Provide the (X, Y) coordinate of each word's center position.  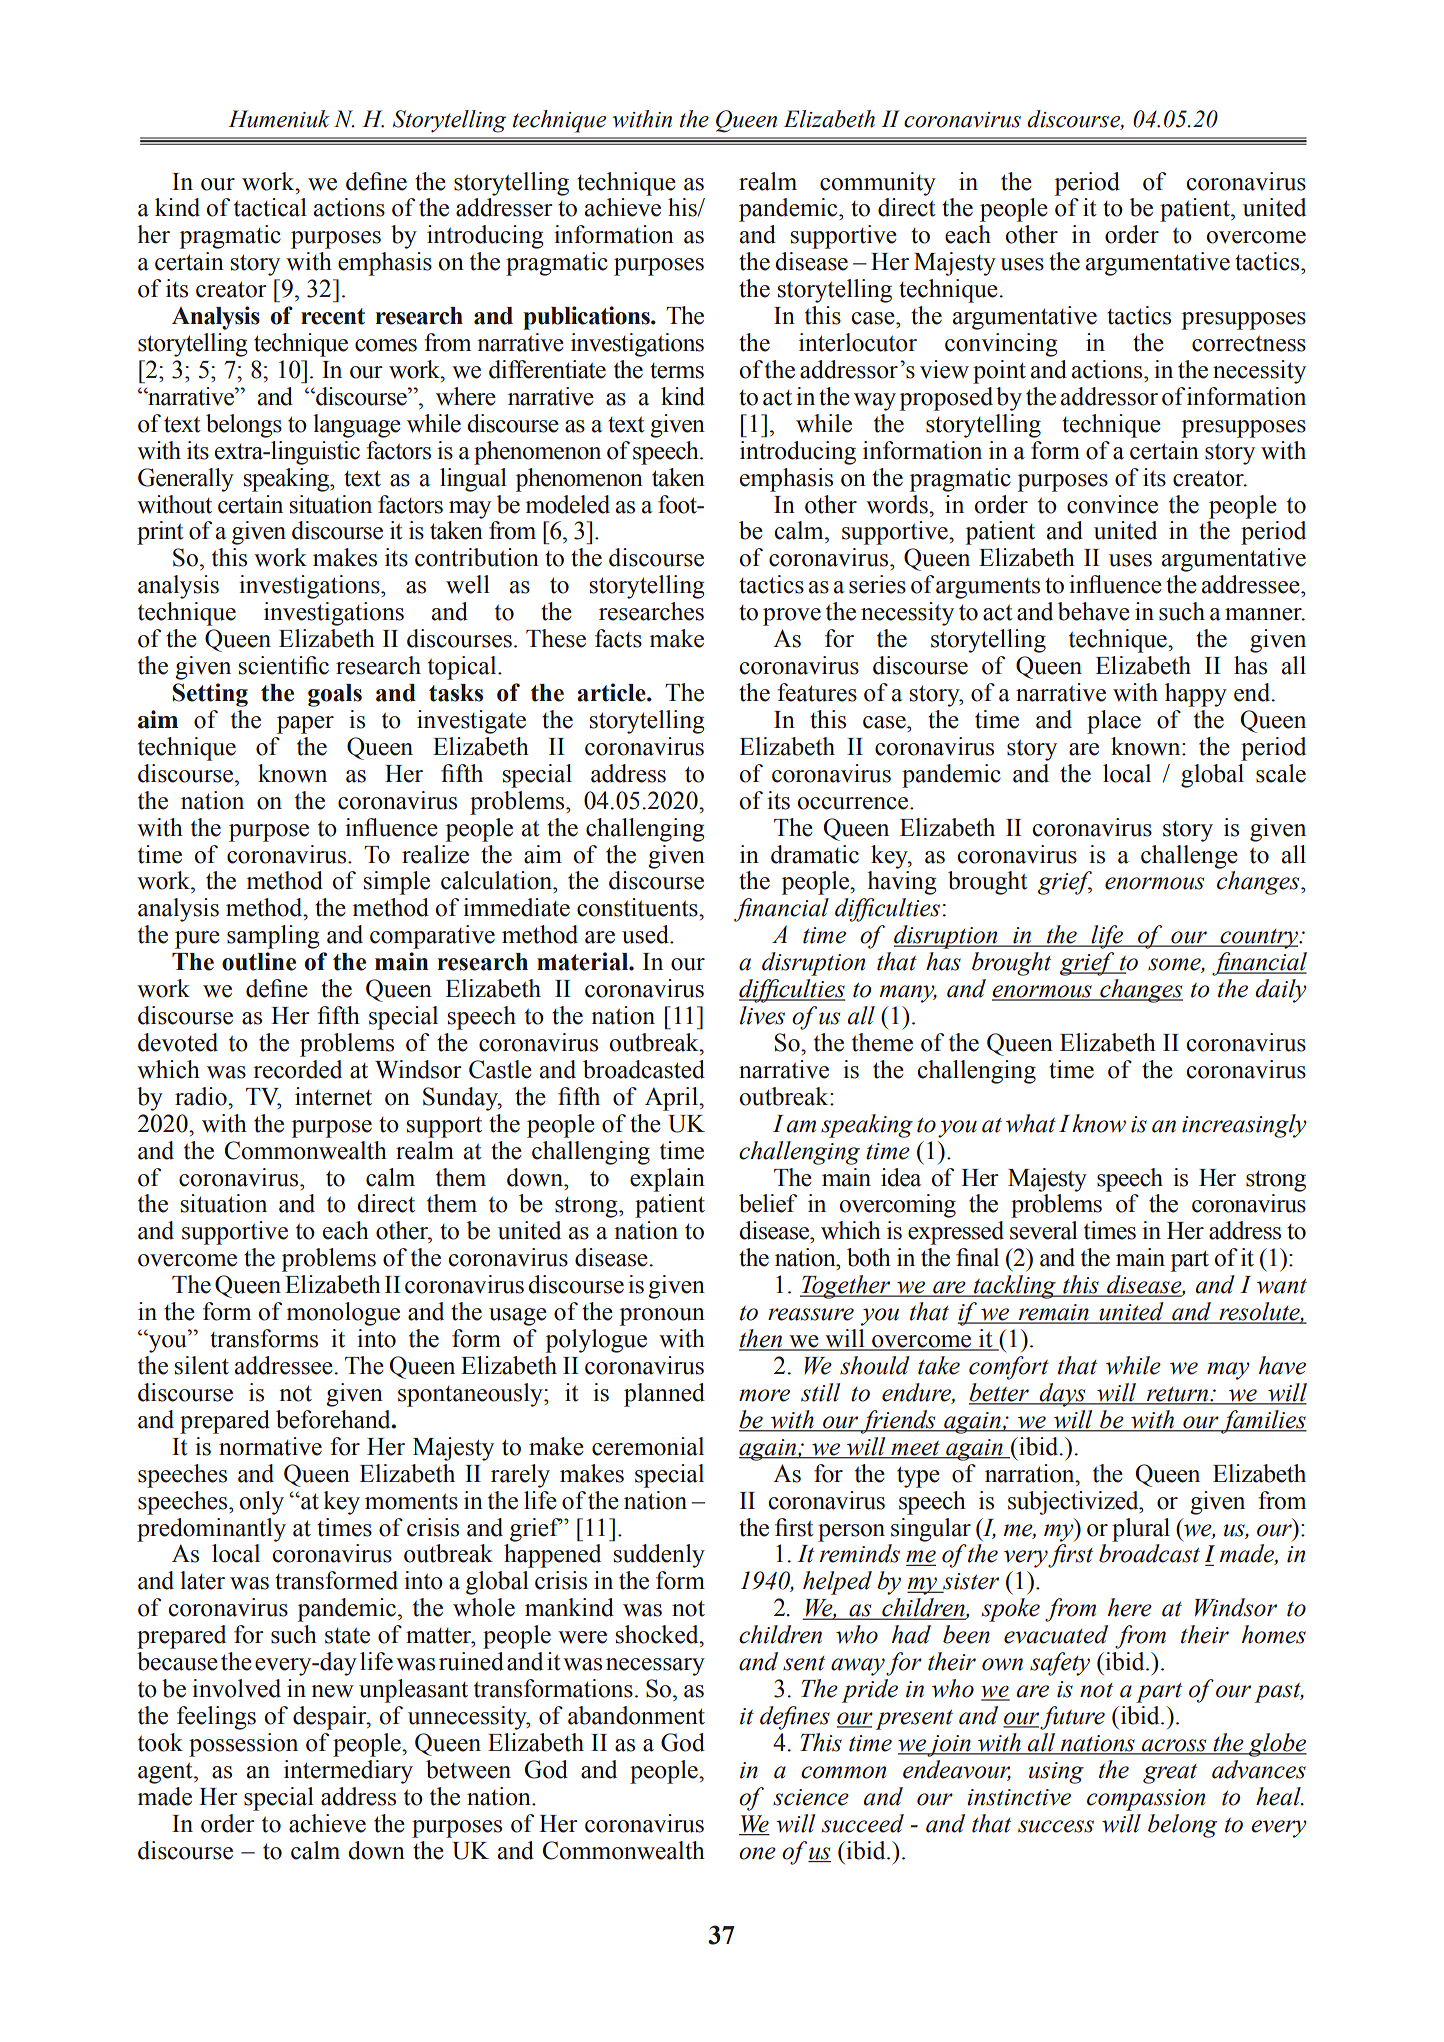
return (1178, 1395)
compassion (1146, 1800)
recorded (297, 1069)
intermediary (348, 1772)
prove (792, 617)
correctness (1249, 344)
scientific (284, 665)
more (764, 1395)
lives (762, 1015)
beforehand (334, 1419)
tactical (270, 207)
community (878, 184)
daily (1281, 991)
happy (1196, 695)
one (757, 1853)
